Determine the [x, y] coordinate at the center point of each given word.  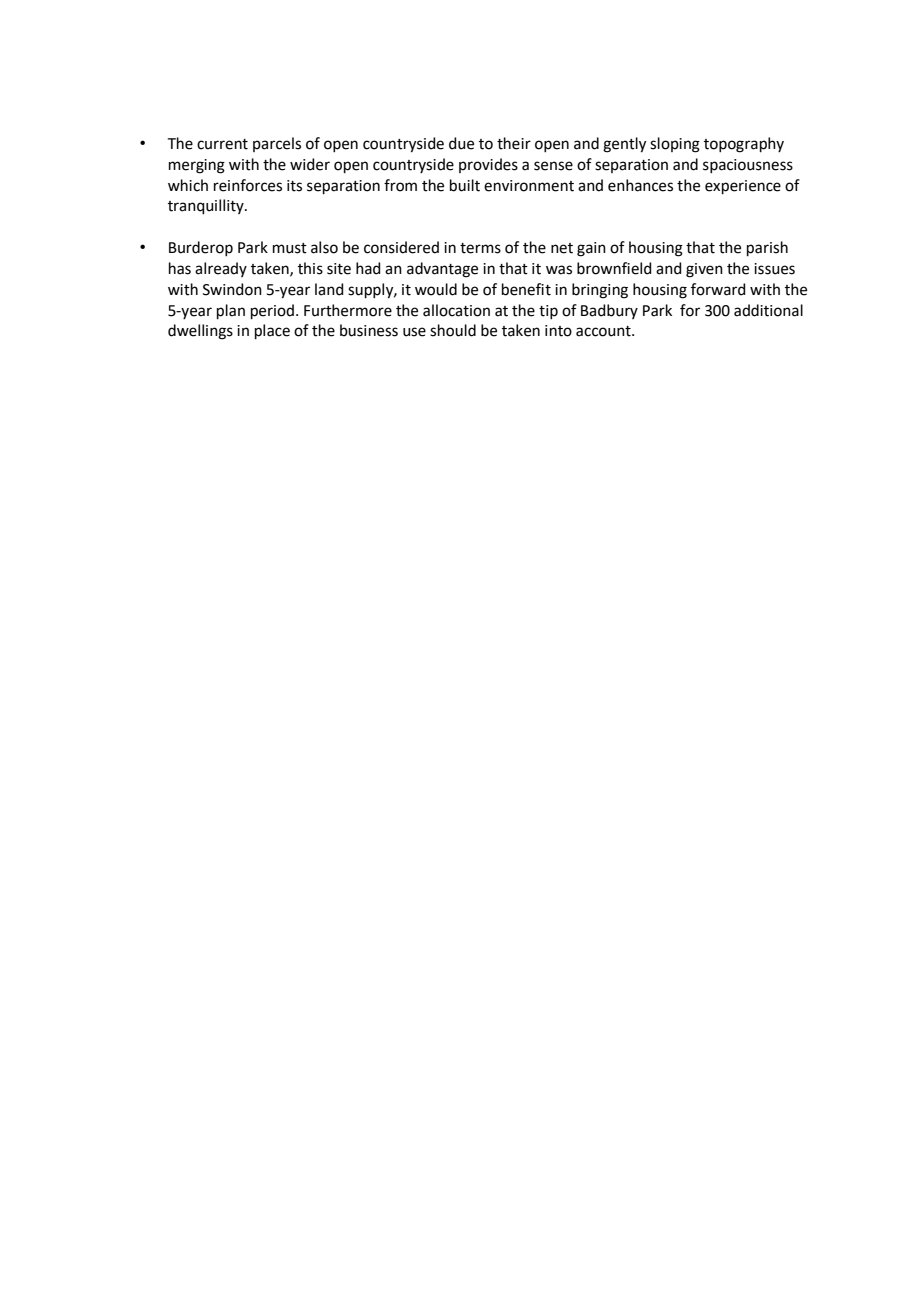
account [604, 331]
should [453, 330]
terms [480, 248]
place [272, 331]
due [461, 143]
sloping [675, 145]
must [290, 248]
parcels [277, 144]
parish [767, 248]
